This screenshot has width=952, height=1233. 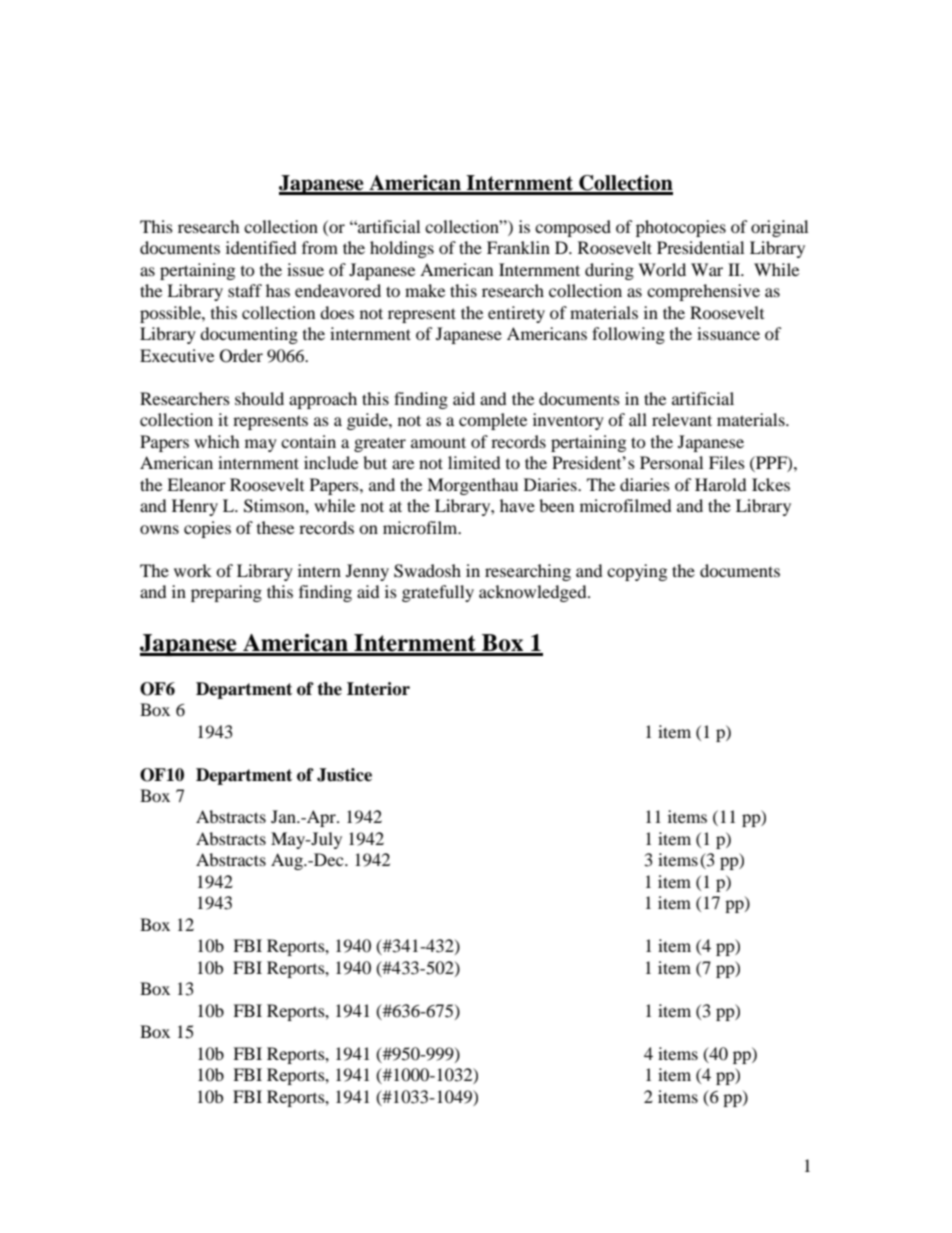 I want to click on relevant, so click(x=682, y=419).
